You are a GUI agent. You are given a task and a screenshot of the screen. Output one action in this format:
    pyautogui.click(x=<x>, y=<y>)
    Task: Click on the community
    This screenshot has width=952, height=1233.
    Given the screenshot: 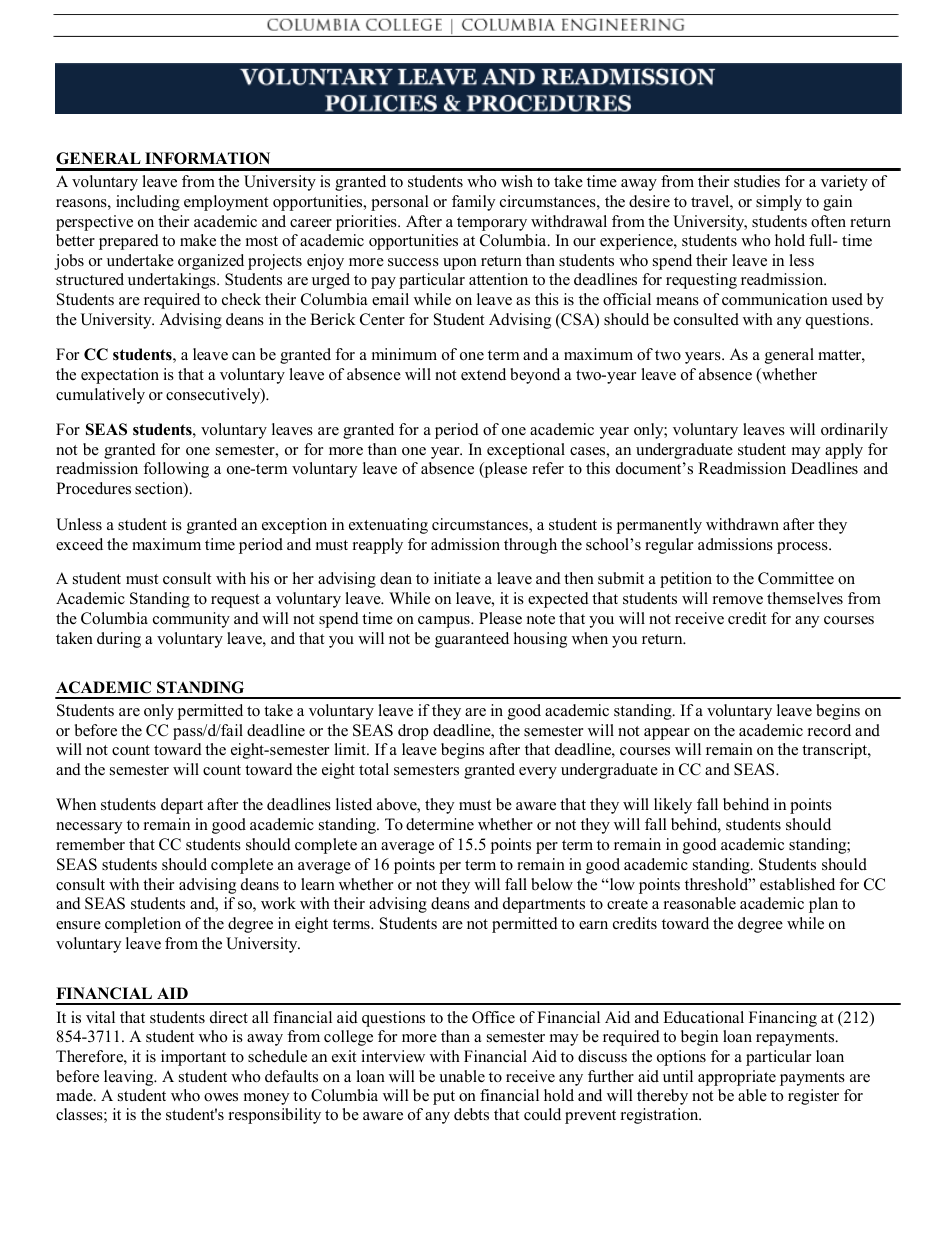 What is the action you would take?
    pyautogui.click(x=191, y=620)
